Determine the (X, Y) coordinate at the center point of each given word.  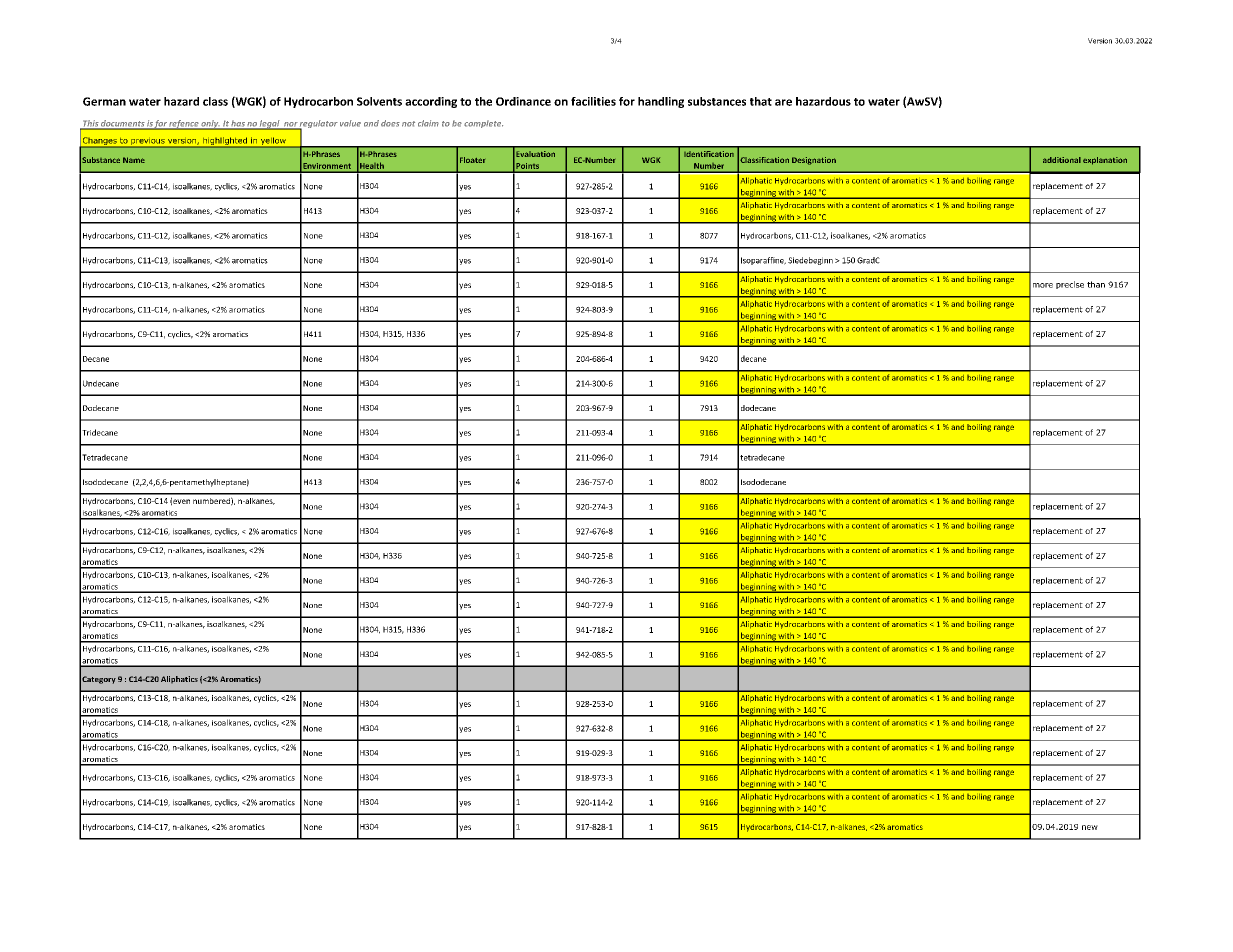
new (1090, 827)
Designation (814, 161)
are (783, 102)
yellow (273, 142)
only (210, 125)
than (1096, 284)
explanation (1105, 161)
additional (1062, 160)
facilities (593, 101)
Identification (710, 154)
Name (134, 160)
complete (483, 124)
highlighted (225, 142)
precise (1070, 285)
